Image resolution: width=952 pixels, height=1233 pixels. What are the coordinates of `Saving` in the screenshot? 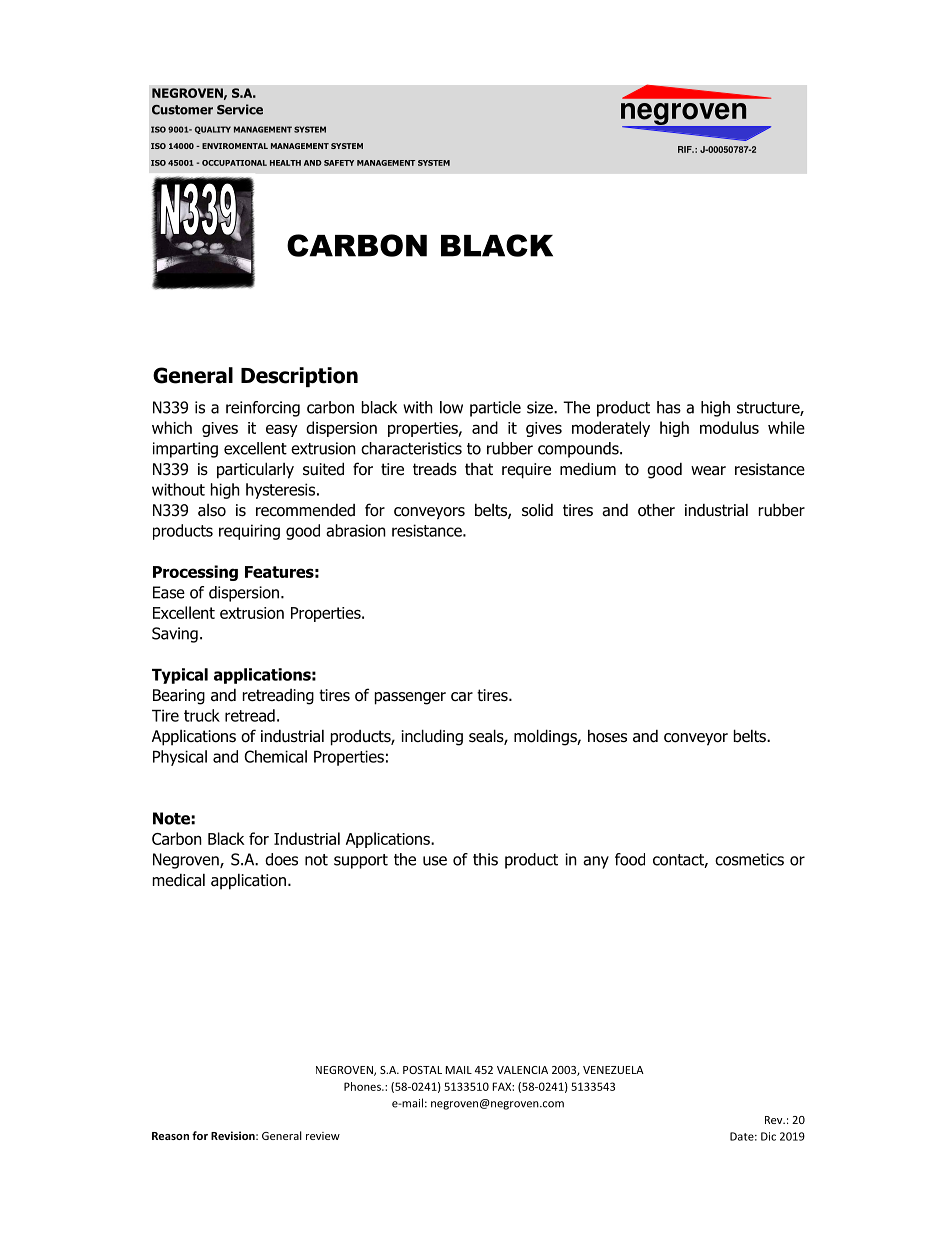 It's located at (175, 635).
